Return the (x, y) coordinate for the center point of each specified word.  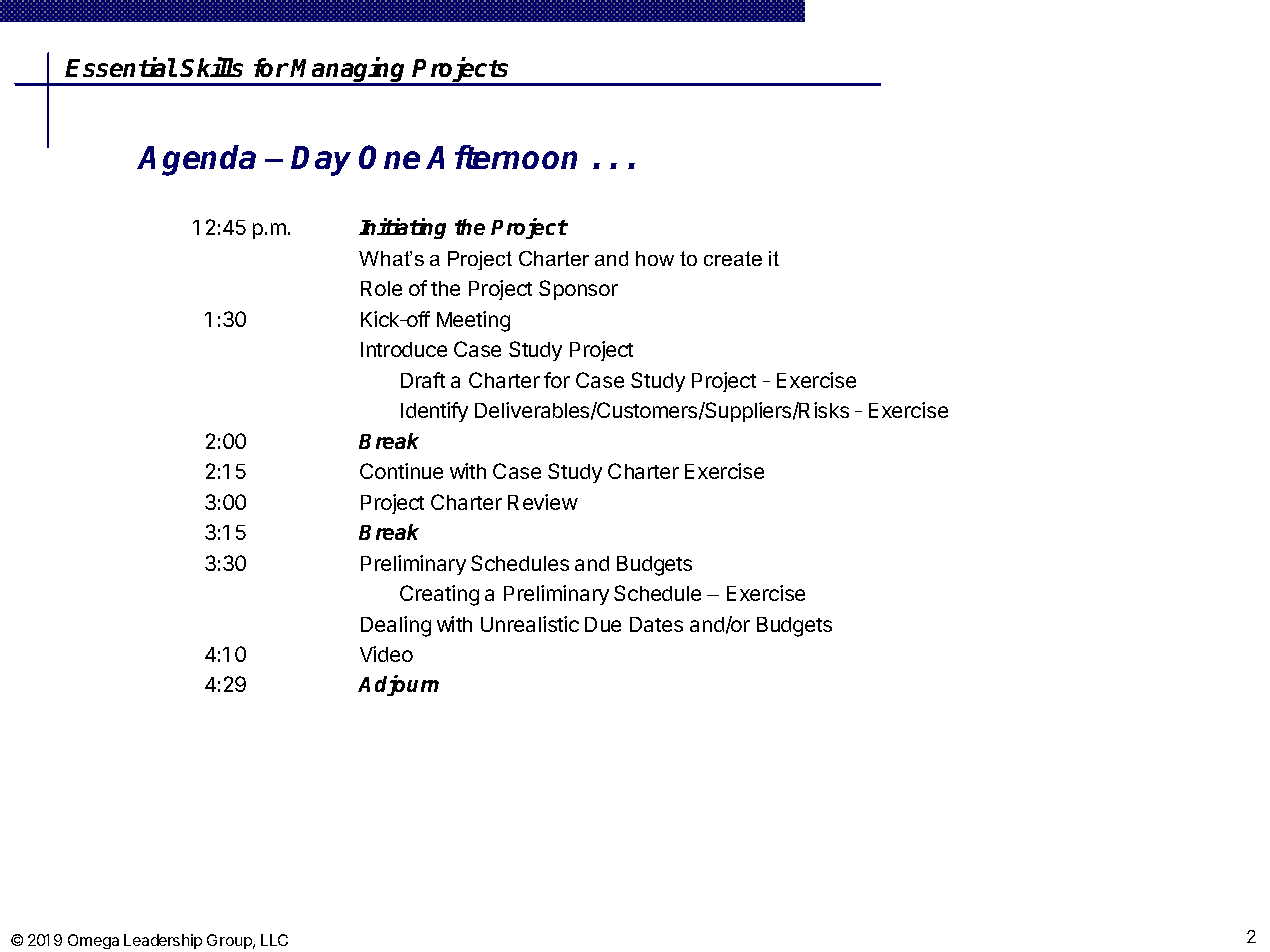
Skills (211, 67)
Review (543, 502)
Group (230, 941)
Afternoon (501, 157)
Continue (401, 471)
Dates (656, 624)
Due (603, 624)
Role (381, 288)
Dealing (396, 626)
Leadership (163, 941)
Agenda (197, 160)
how (655, 258)
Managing (349, 71)
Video (386, 654)
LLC (274, 940)
